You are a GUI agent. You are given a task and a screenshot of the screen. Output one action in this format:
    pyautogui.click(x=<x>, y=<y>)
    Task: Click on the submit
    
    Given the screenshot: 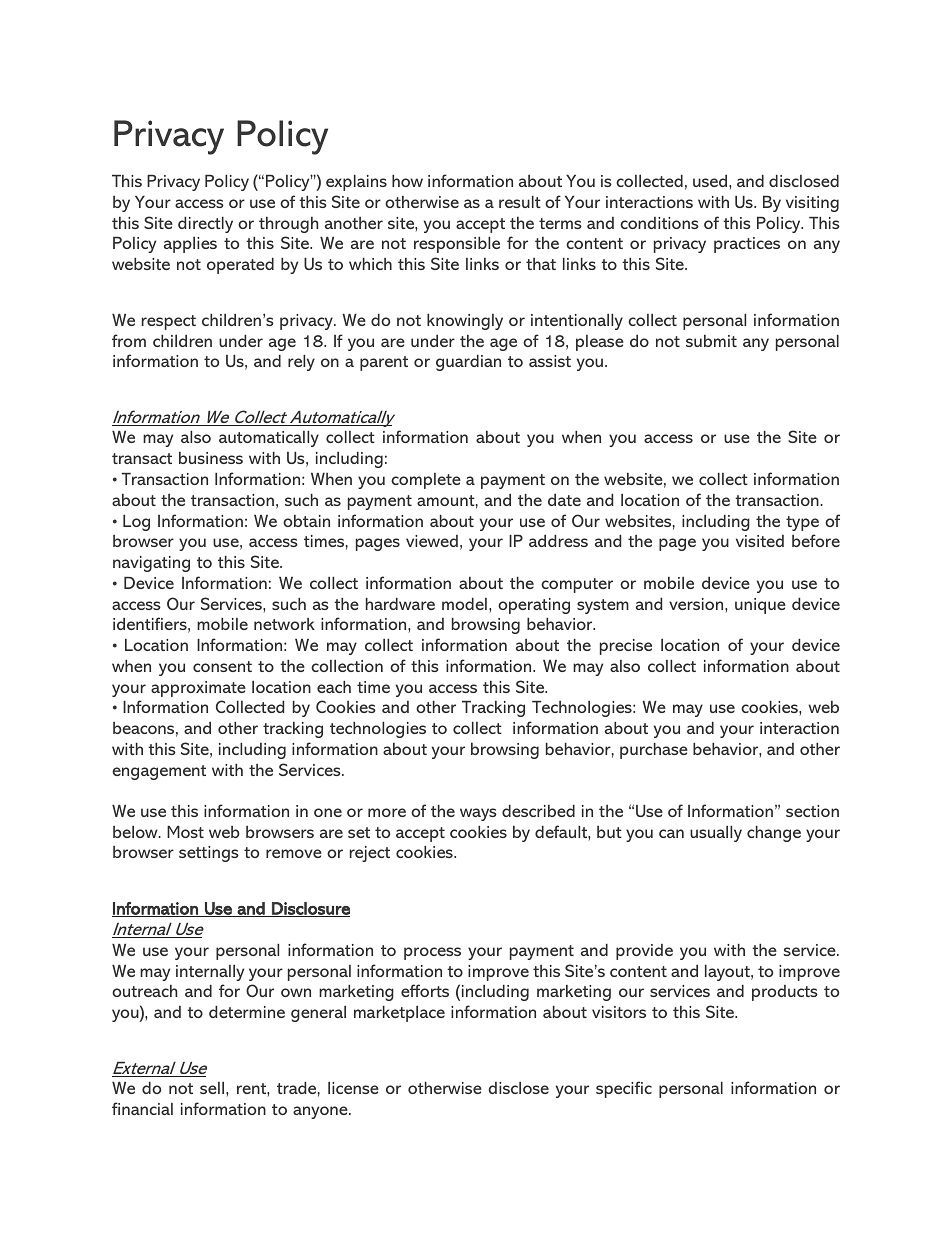 What is the action you would take?
    pyautogui.click(x=711, y=341)
